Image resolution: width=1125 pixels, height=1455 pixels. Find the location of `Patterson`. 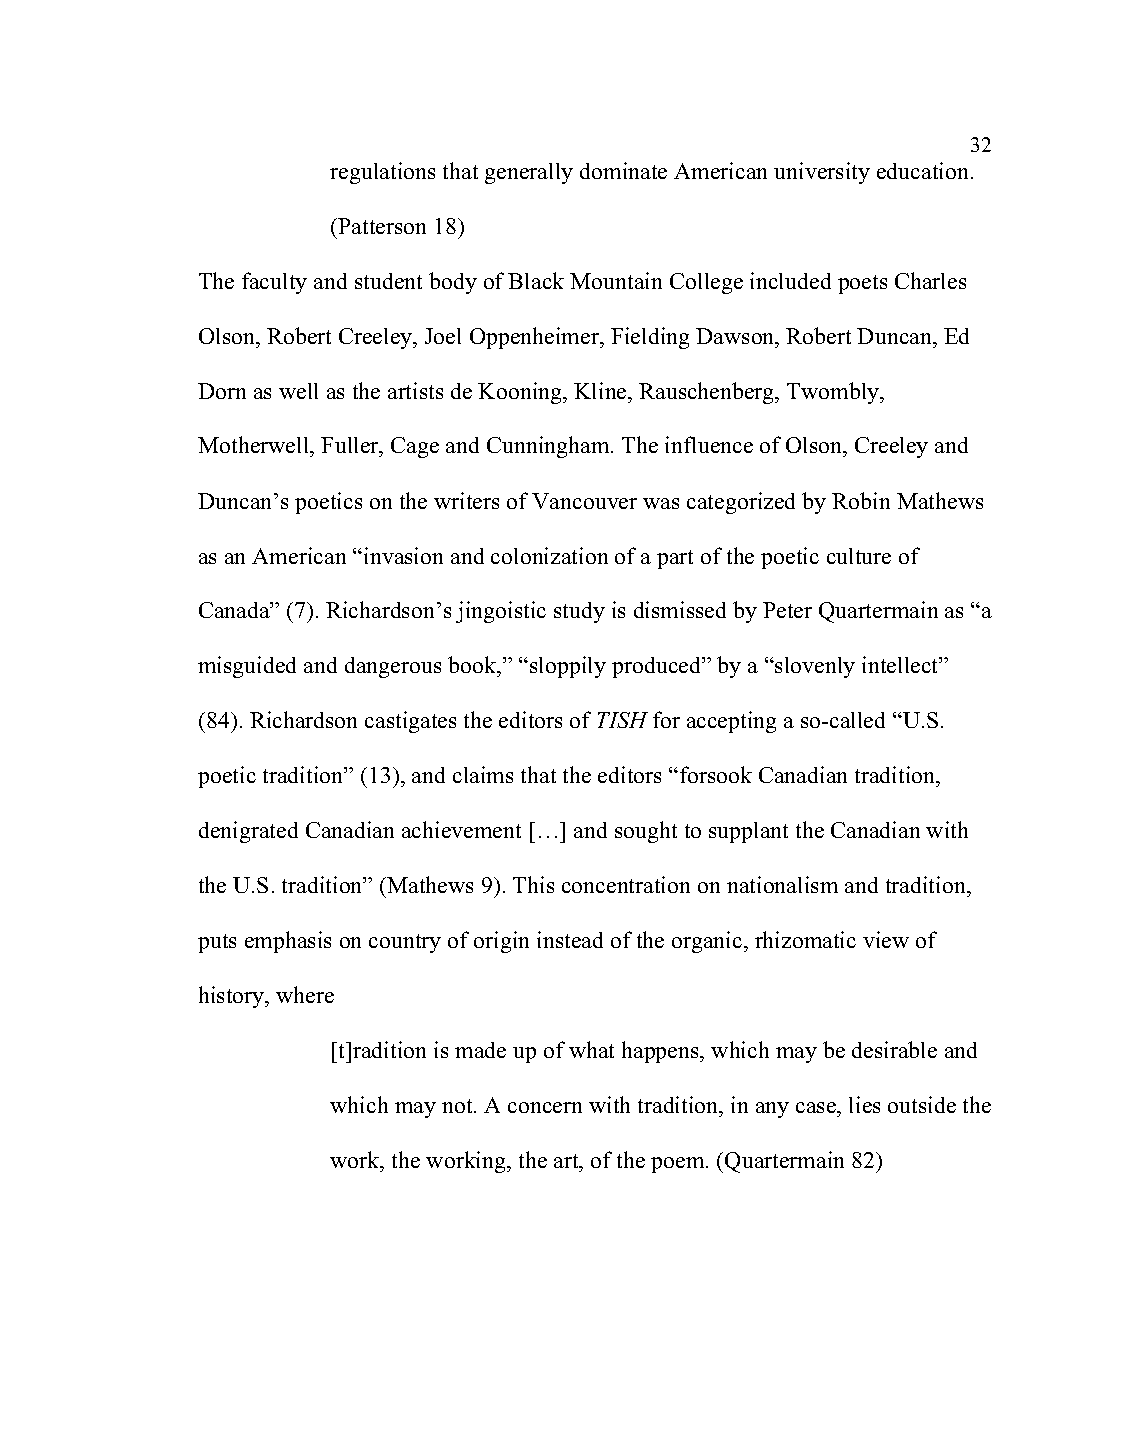

Patterson is located at coordinates (382, 226).
